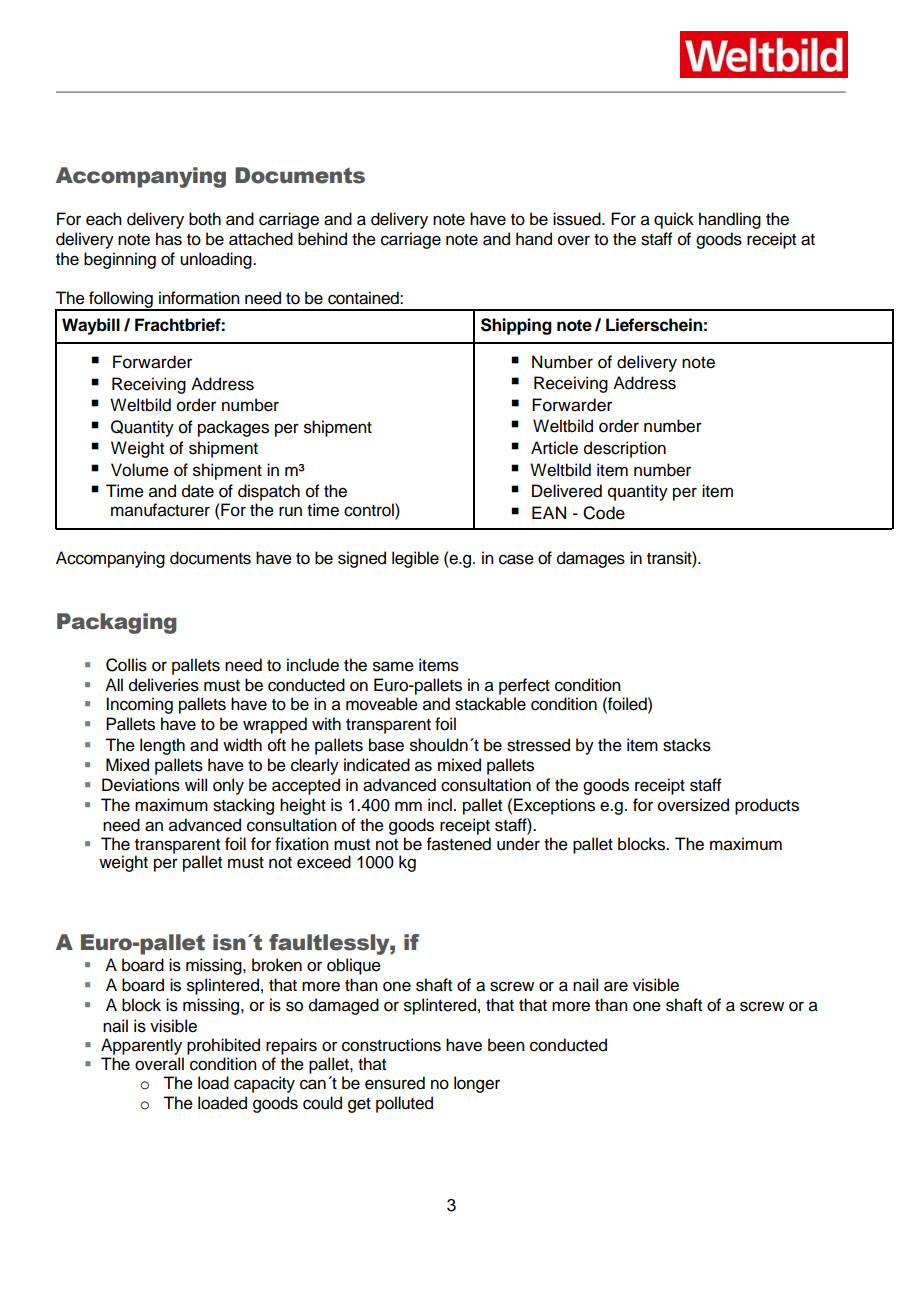 This image has width=924, height=1307. What do you see at coordinates (169, 239) in the image?
I see `has` at bounding box center [169, 239].
